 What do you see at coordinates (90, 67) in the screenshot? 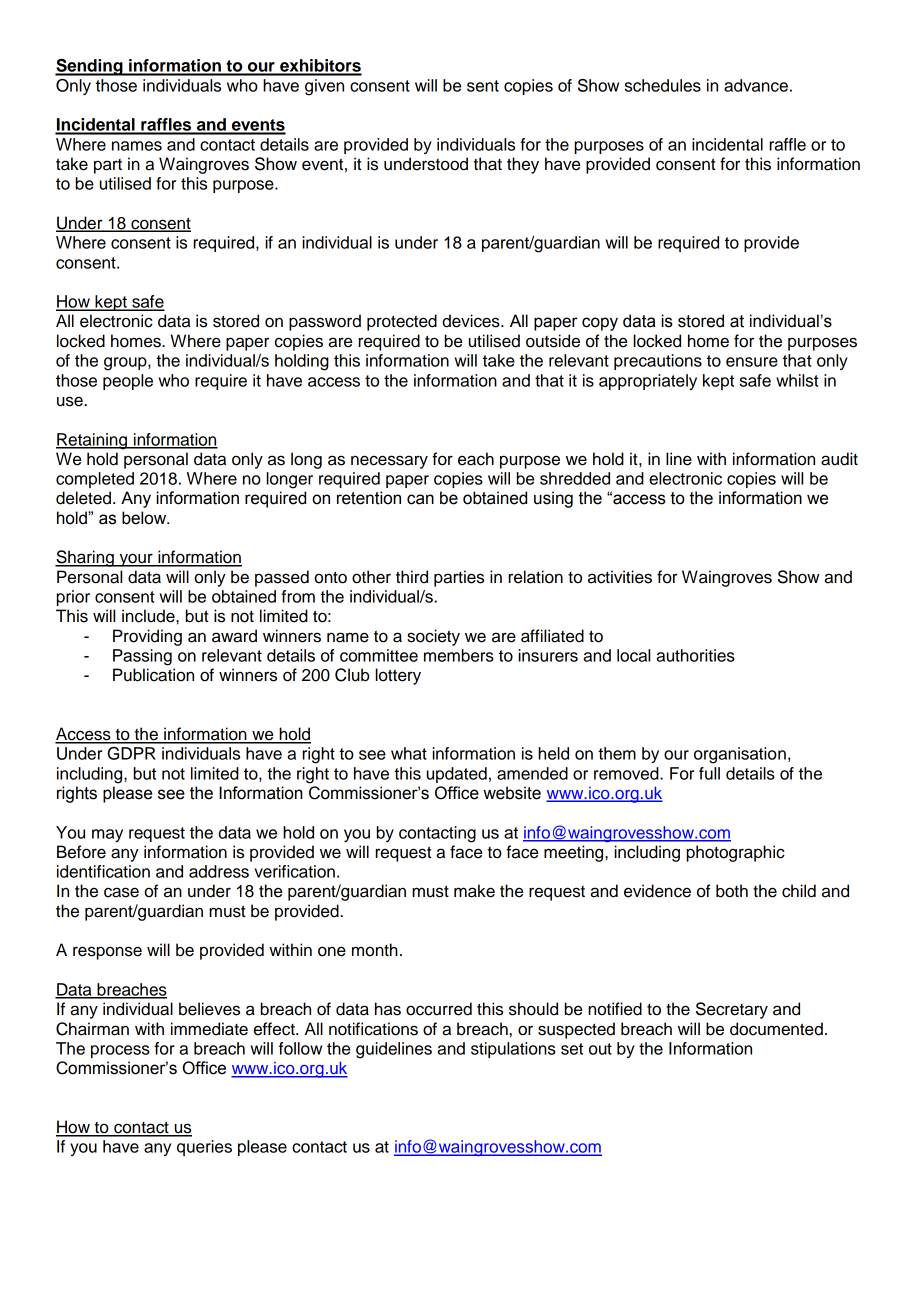
I see `Sending` at bounding box center [90, 67].
